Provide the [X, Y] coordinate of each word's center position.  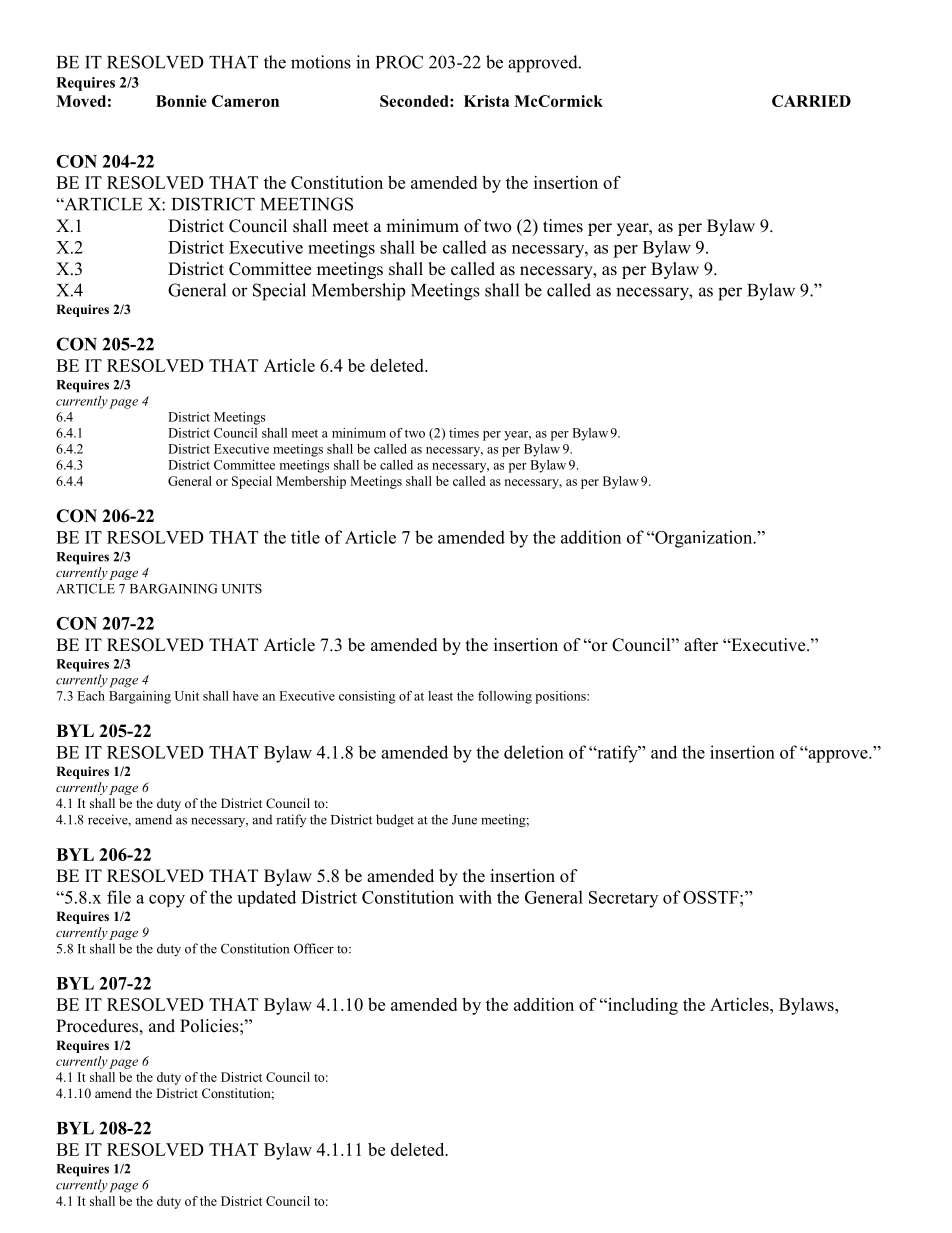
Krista [486, 101]
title [305, 537]
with [475, 897]
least [440, 696]
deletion [534, 752]
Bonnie [181, 101]
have [245, 696]
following [505, 697]
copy [167, 901]
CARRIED [811, 101]
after [701, 645]
